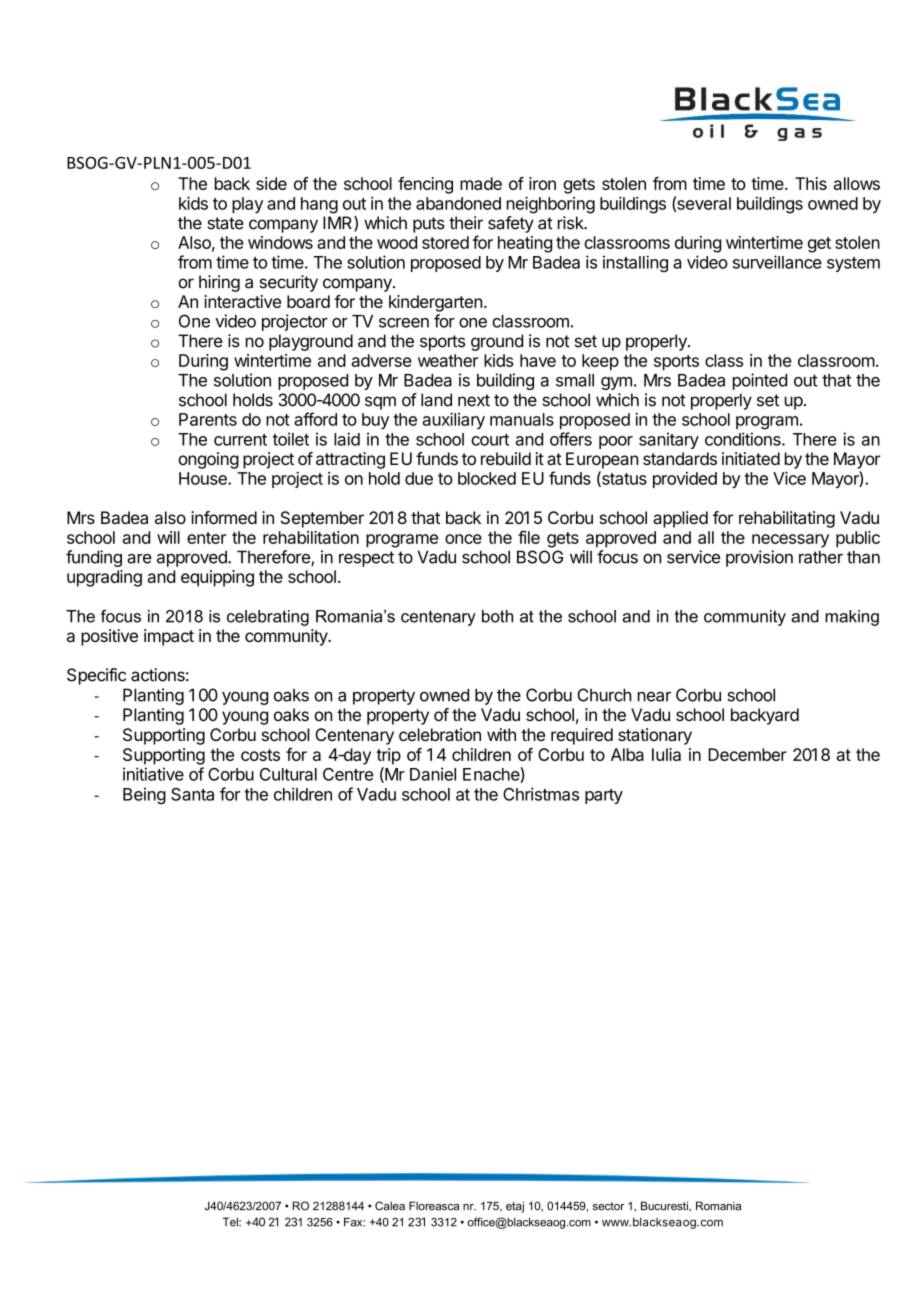  Describe the element at coordinates (466, 223) in the screenshot. I see `their` at that location.
